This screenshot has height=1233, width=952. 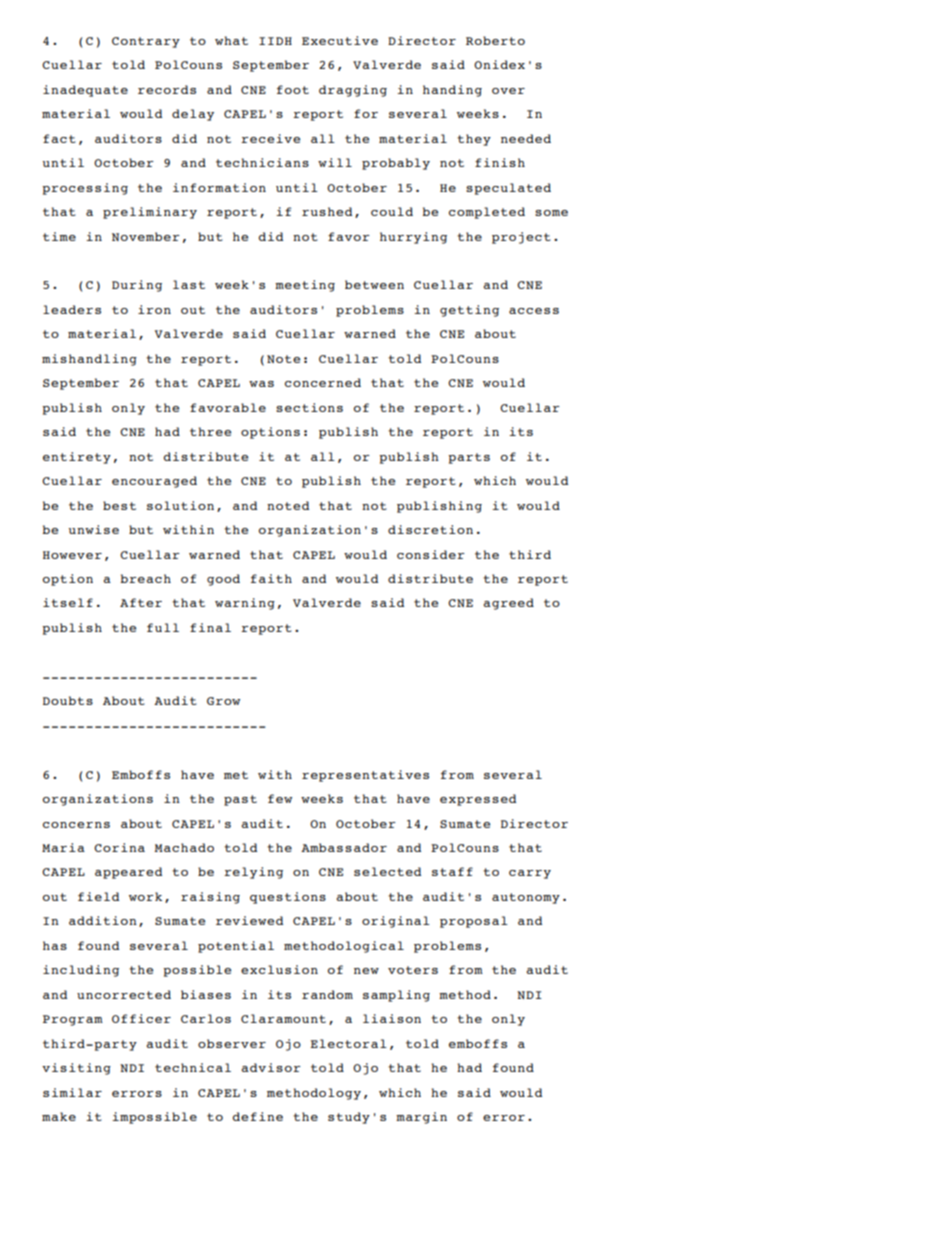 I want to click on advisor, so click(x=271, y=1067).
